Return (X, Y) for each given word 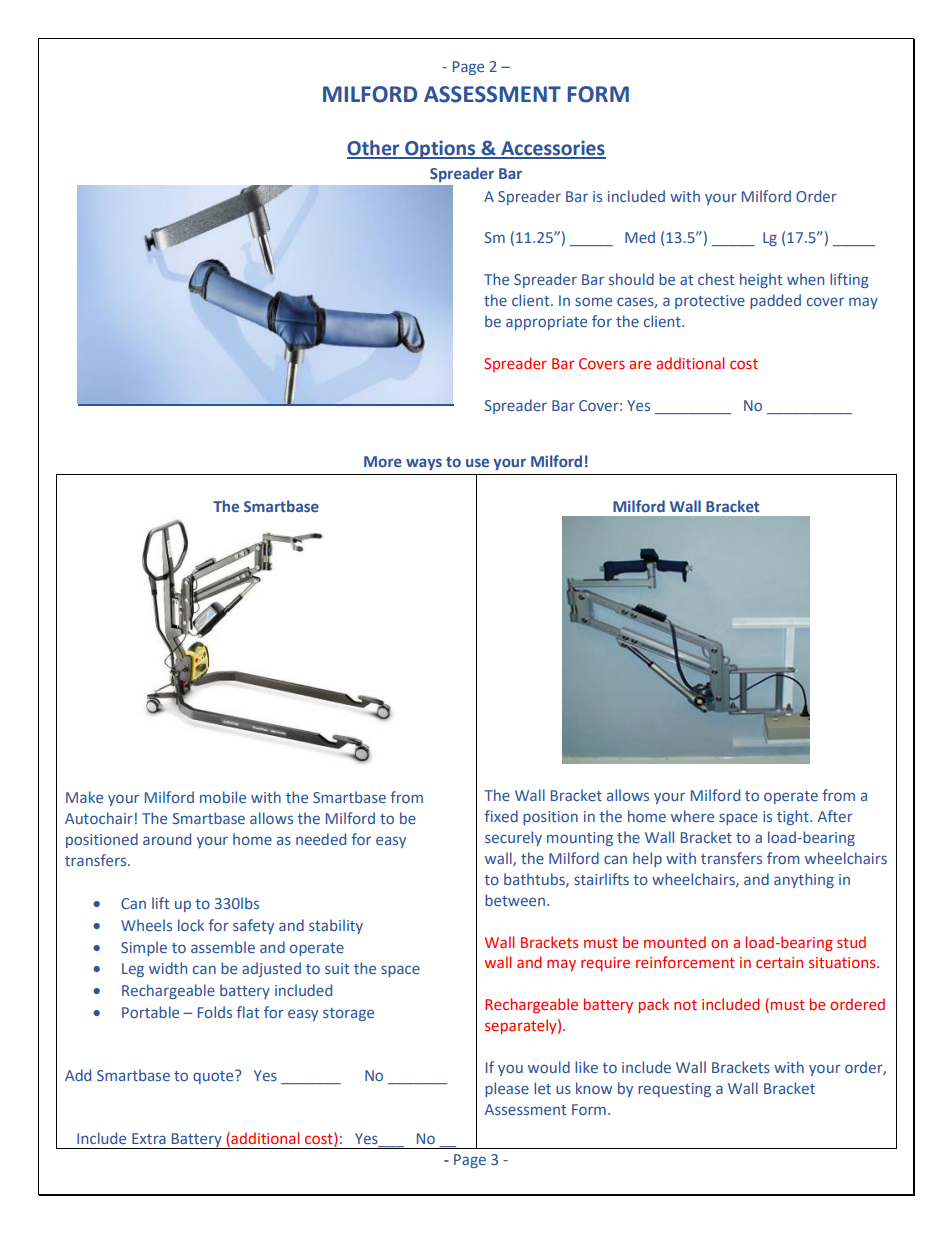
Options (440, 149)
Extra (149, 1138)
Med (640, 237)
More (383, 461)
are (640, 364)
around (167, 839)
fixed (501, 816)
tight (794, 817)
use (477, 462)
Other (374, 149)
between (515, 900)
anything (804, 880)
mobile (223, 797)
